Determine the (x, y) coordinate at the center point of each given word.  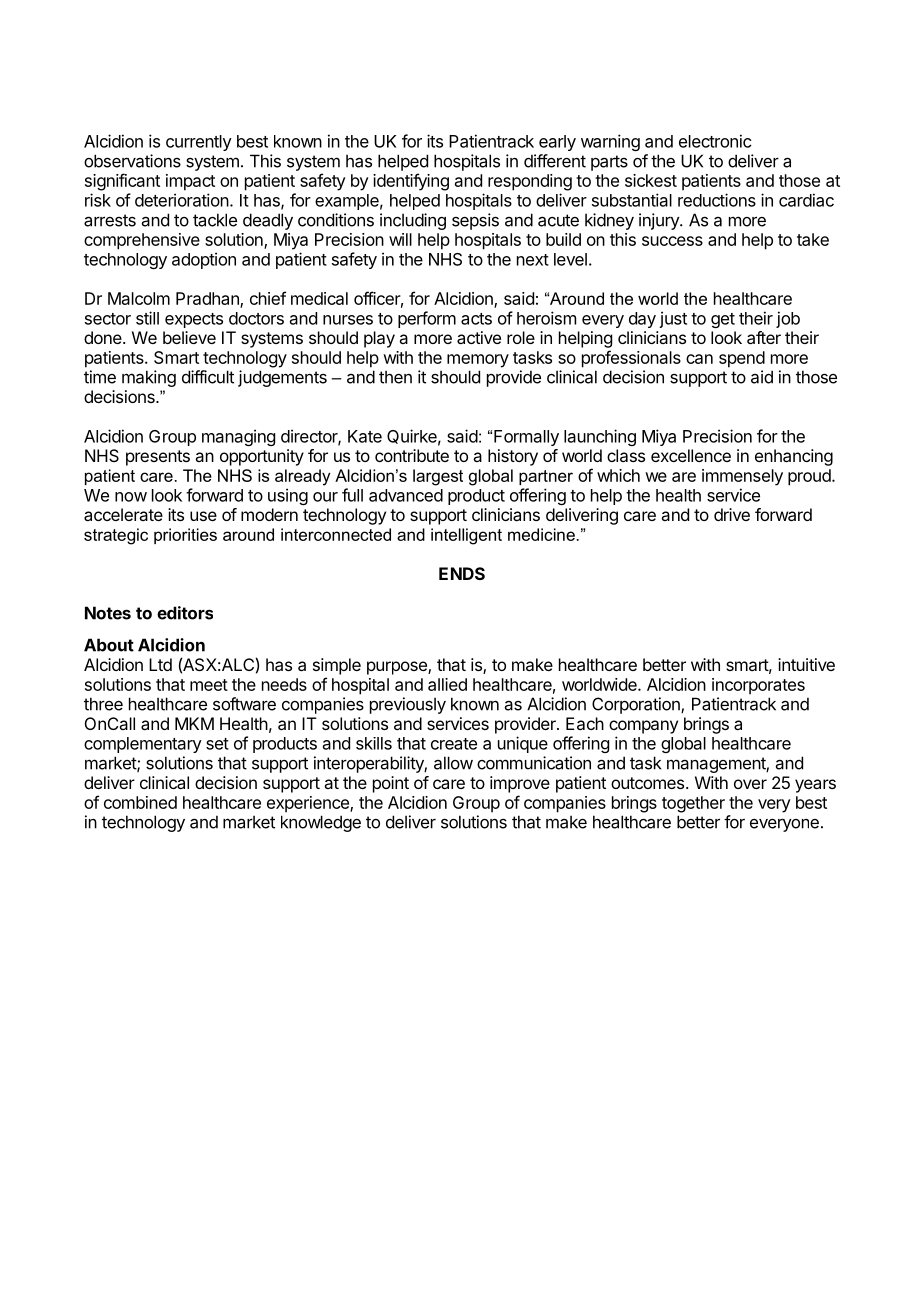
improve (520, 784)
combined (140, 802)
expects (194, 320)
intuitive (806, 664)
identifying (411, 182)
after (764, 337)
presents (158, 458)
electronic (715, 141)
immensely (742, 477)
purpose (398, 668)
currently (199, 143)
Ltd (160, 664)
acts (476, 319)
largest (438, 477)
